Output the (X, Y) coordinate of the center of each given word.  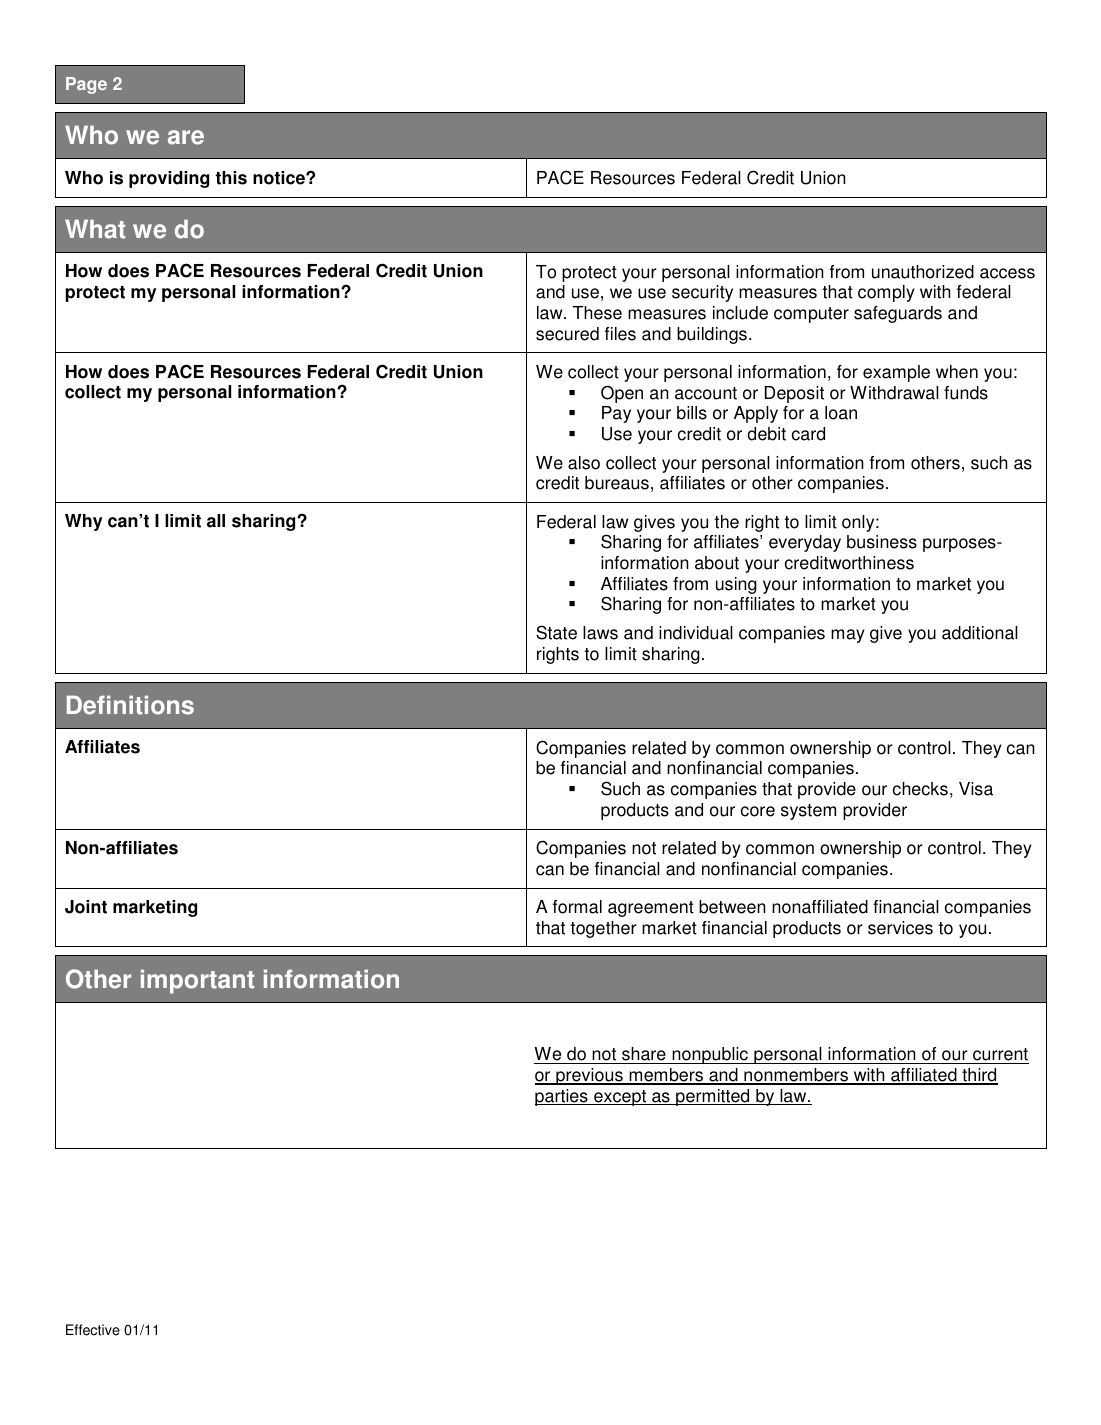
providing (169, 179)
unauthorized (923, 272)
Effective (93, 1330)
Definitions (130, 705)
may (848, 636)
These (597, 313)
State (556, 632)
